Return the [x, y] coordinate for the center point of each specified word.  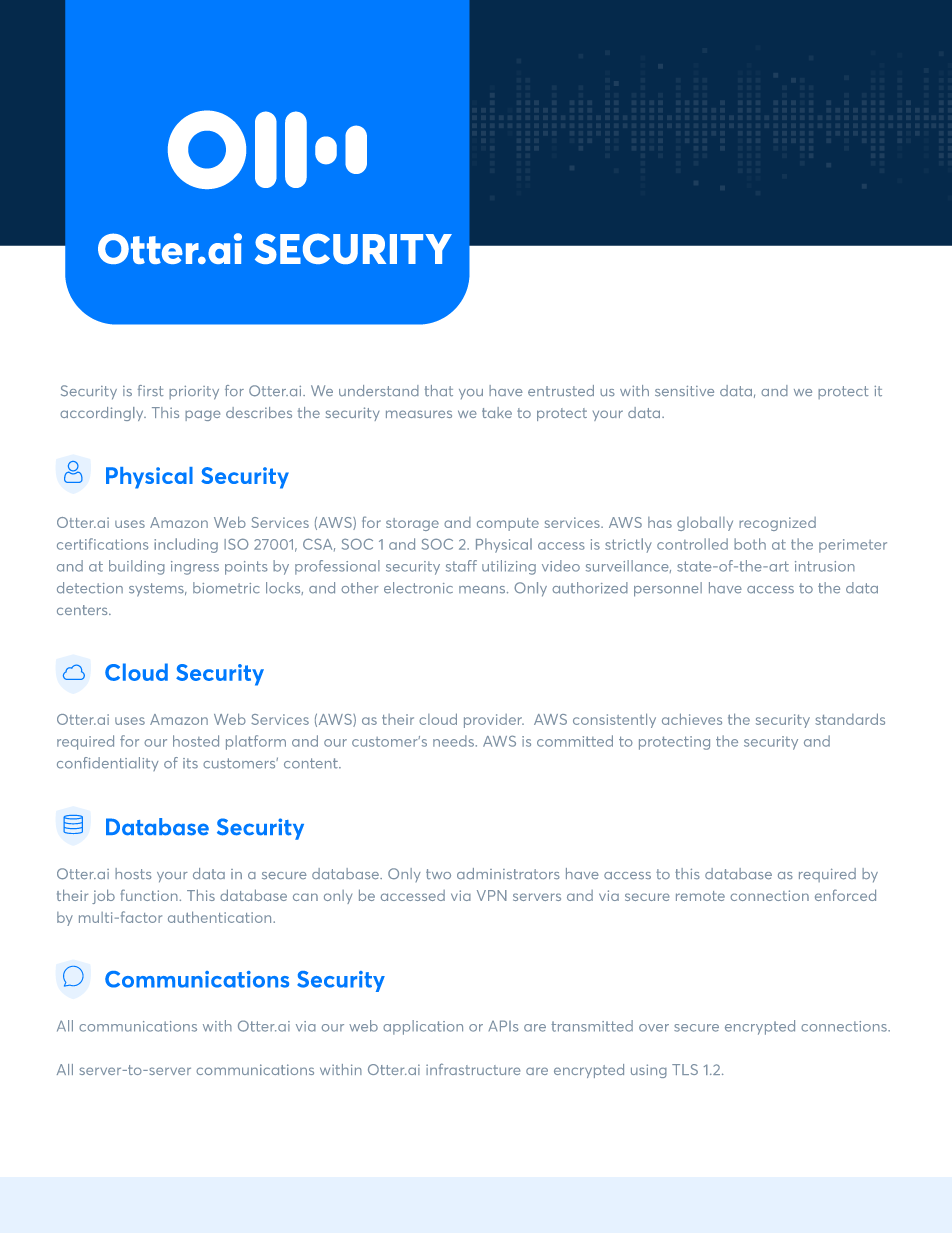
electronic [418, 588]
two [438, 874]
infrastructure [473, 1069]
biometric [226, 588]
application [423, 1027]
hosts [133, 873]
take [497, 412]
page [202, 415]
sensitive [684, 391]
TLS [685, 1069]
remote [700, 896]
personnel [668, 589]
